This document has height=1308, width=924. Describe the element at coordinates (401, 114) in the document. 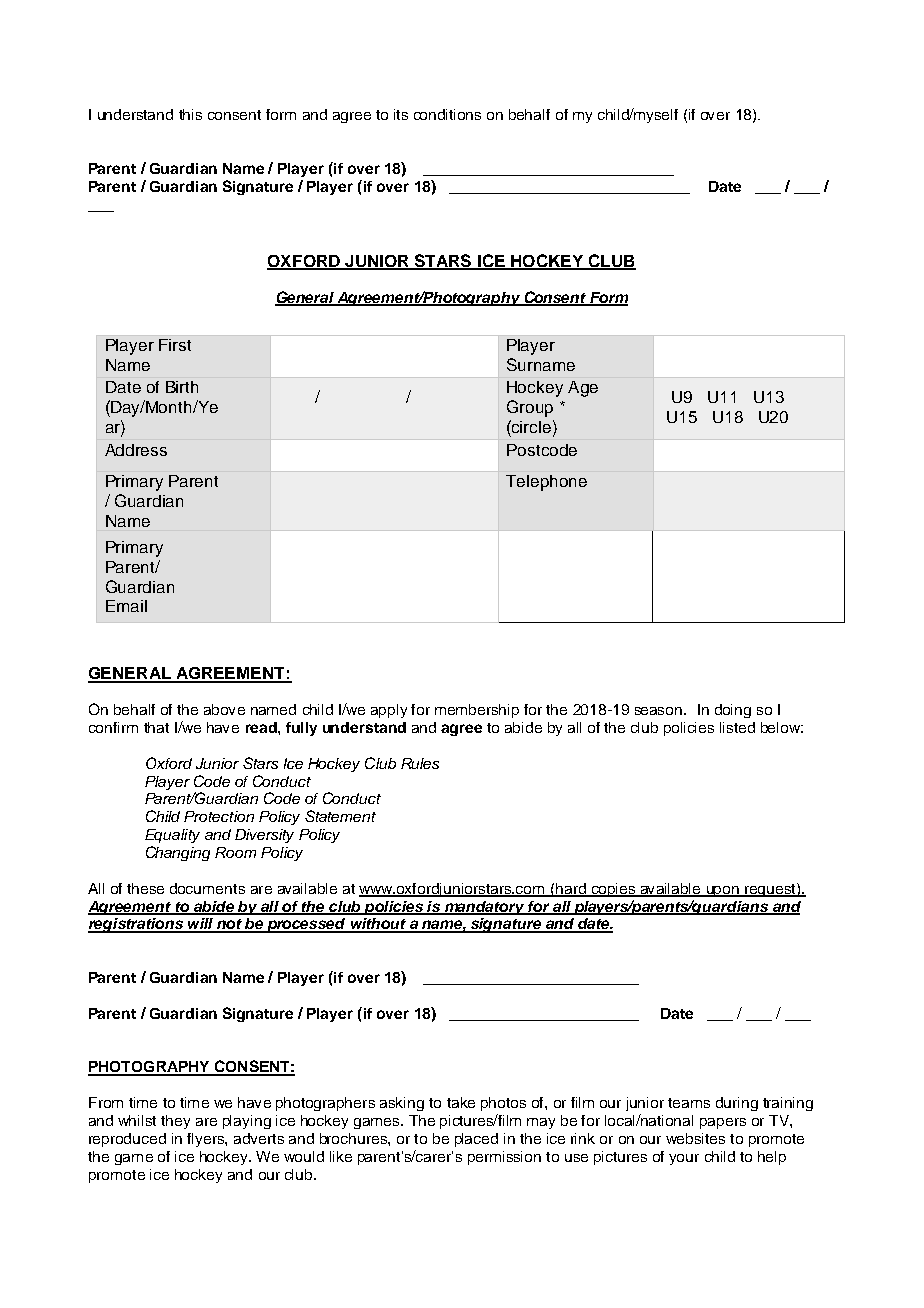

I see `its` at that location.
